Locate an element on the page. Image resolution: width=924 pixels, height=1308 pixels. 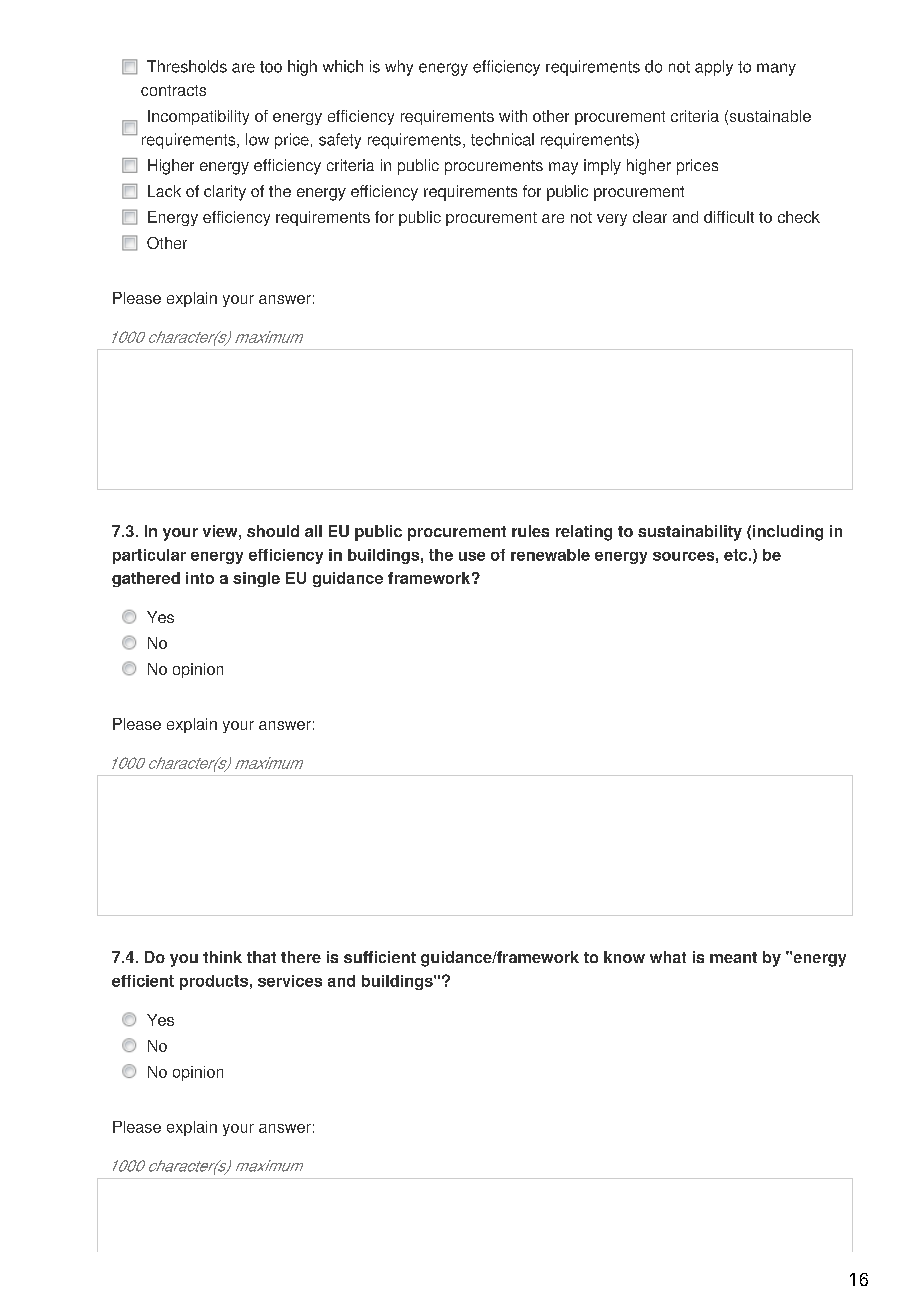
with is located at coordinates (513, 116).
